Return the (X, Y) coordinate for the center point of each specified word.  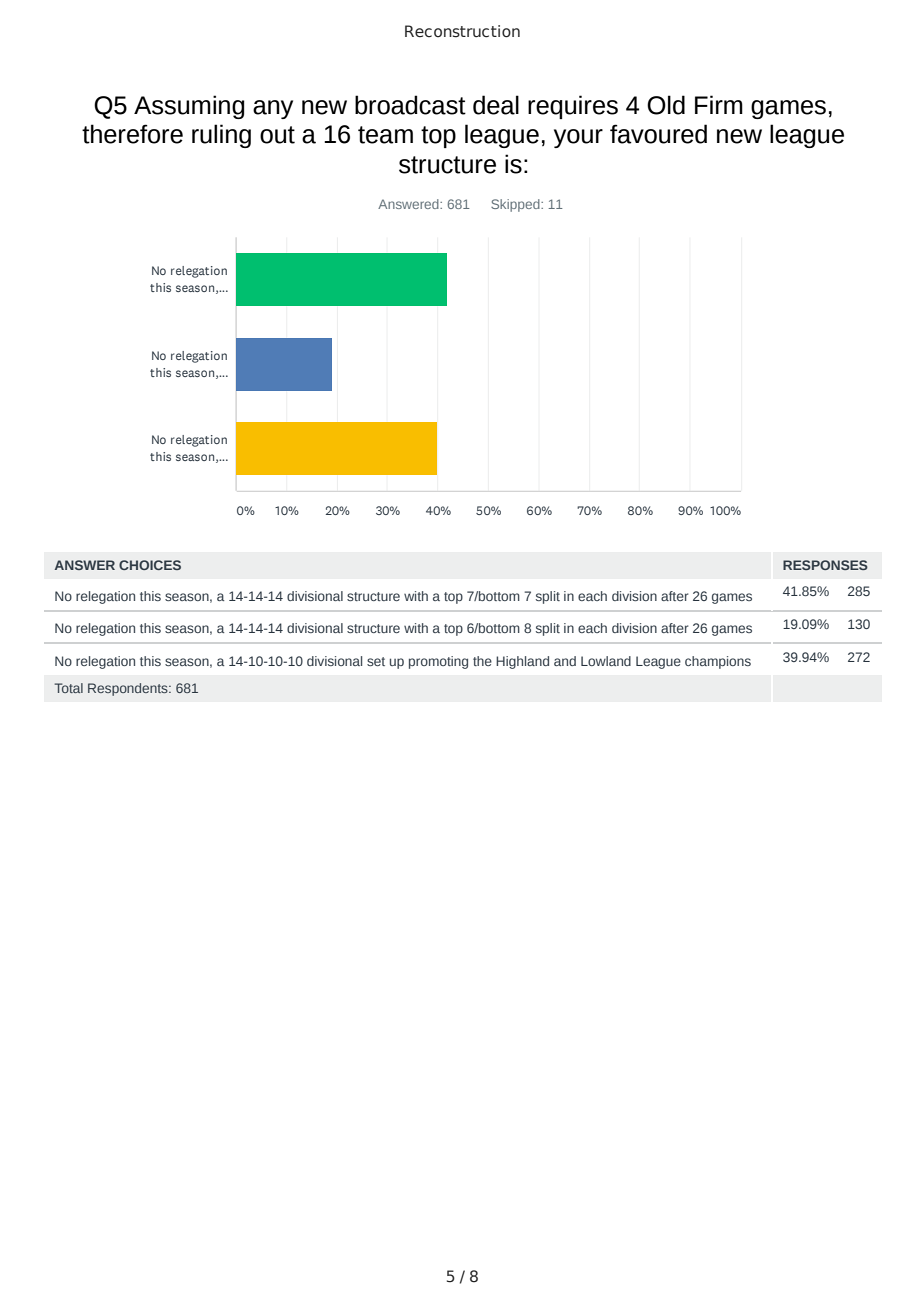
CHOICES (150, 565)
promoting (438, 662)
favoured (658, 134)
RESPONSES (825, 565)
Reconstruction (462, 31)
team (385, 135)
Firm (719, 104)
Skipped (516, 205)
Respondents (129, 689)
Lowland (606, 661)
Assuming (189, 107)
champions (718, 662)
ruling (221, 136)
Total (69, 688)
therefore (132, 134)
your (578, 138)
